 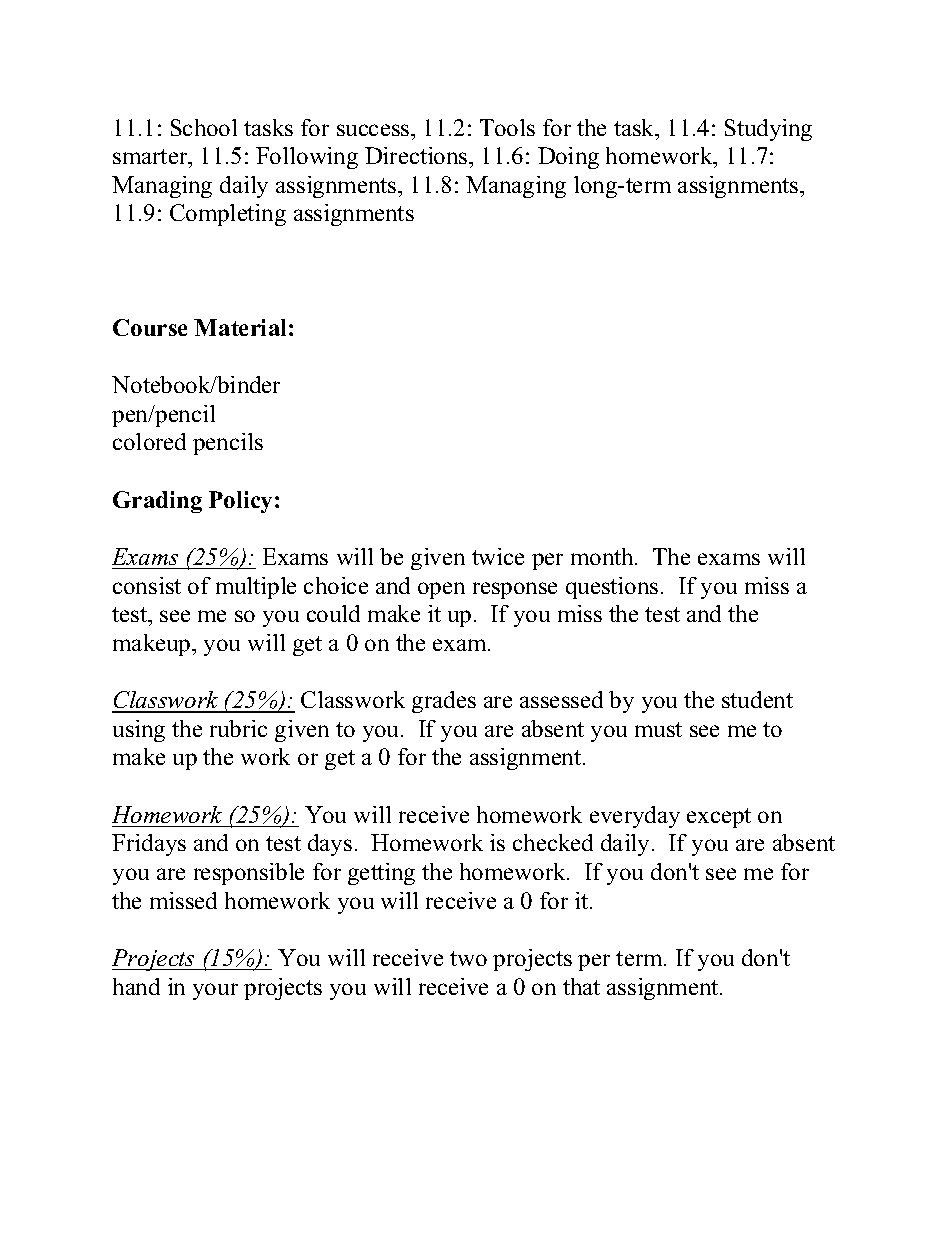 I want to click on two, so click(x=468, y=958).
